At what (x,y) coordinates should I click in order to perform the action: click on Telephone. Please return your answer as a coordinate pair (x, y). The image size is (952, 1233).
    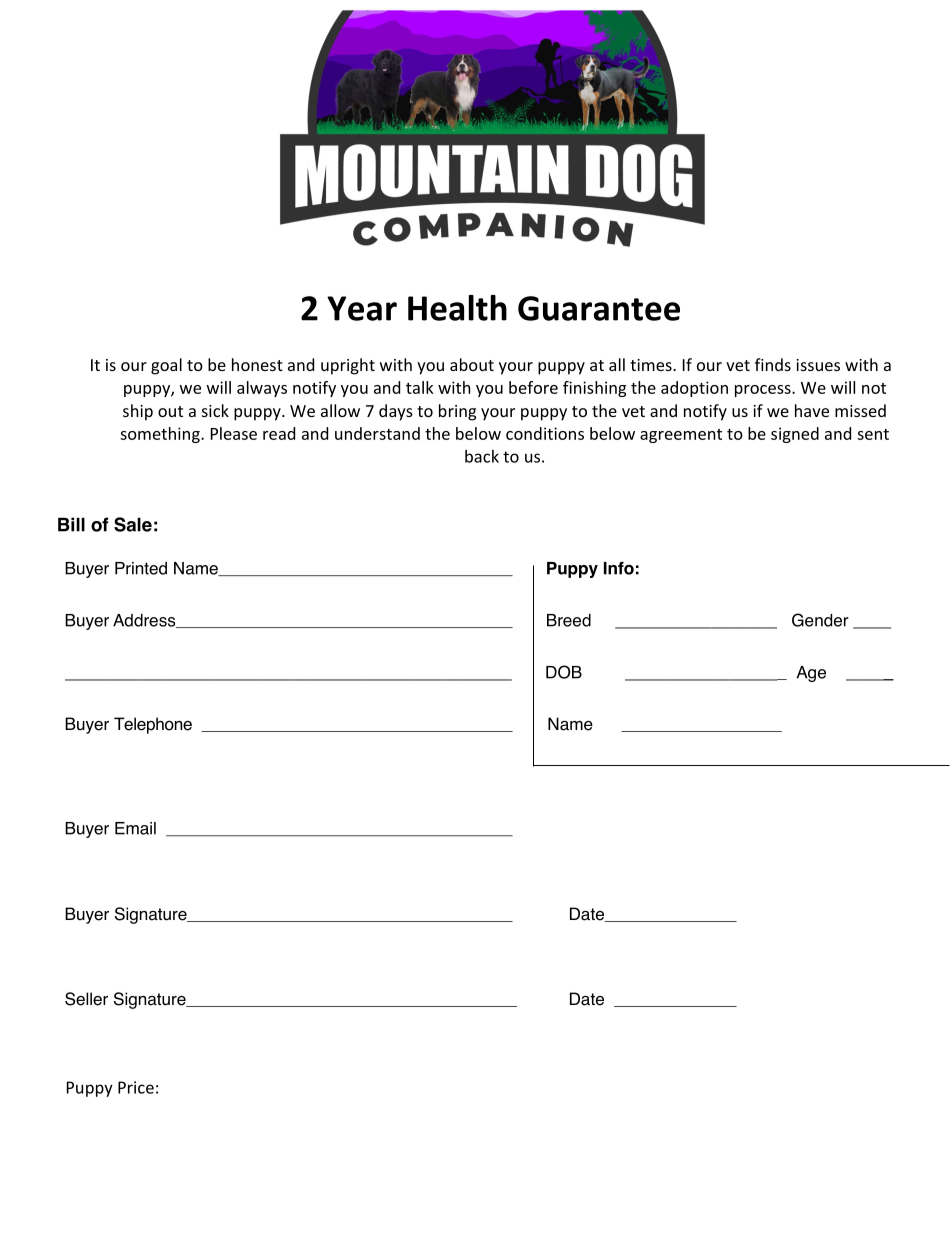
    Looking at the image, I should click on (153, 725).
